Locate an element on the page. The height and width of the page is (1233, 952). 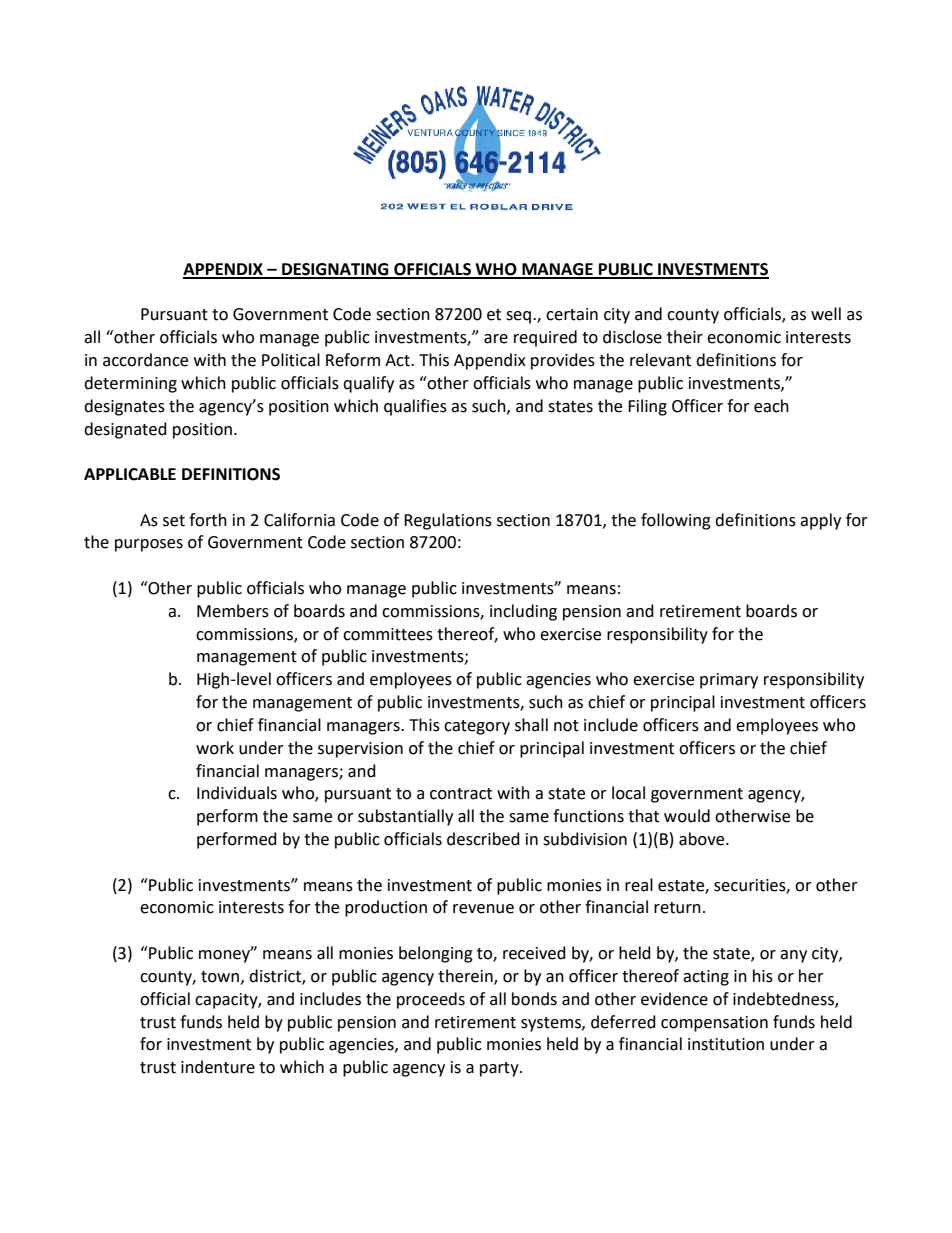
indenture is located at coordinates (218, 1067).
